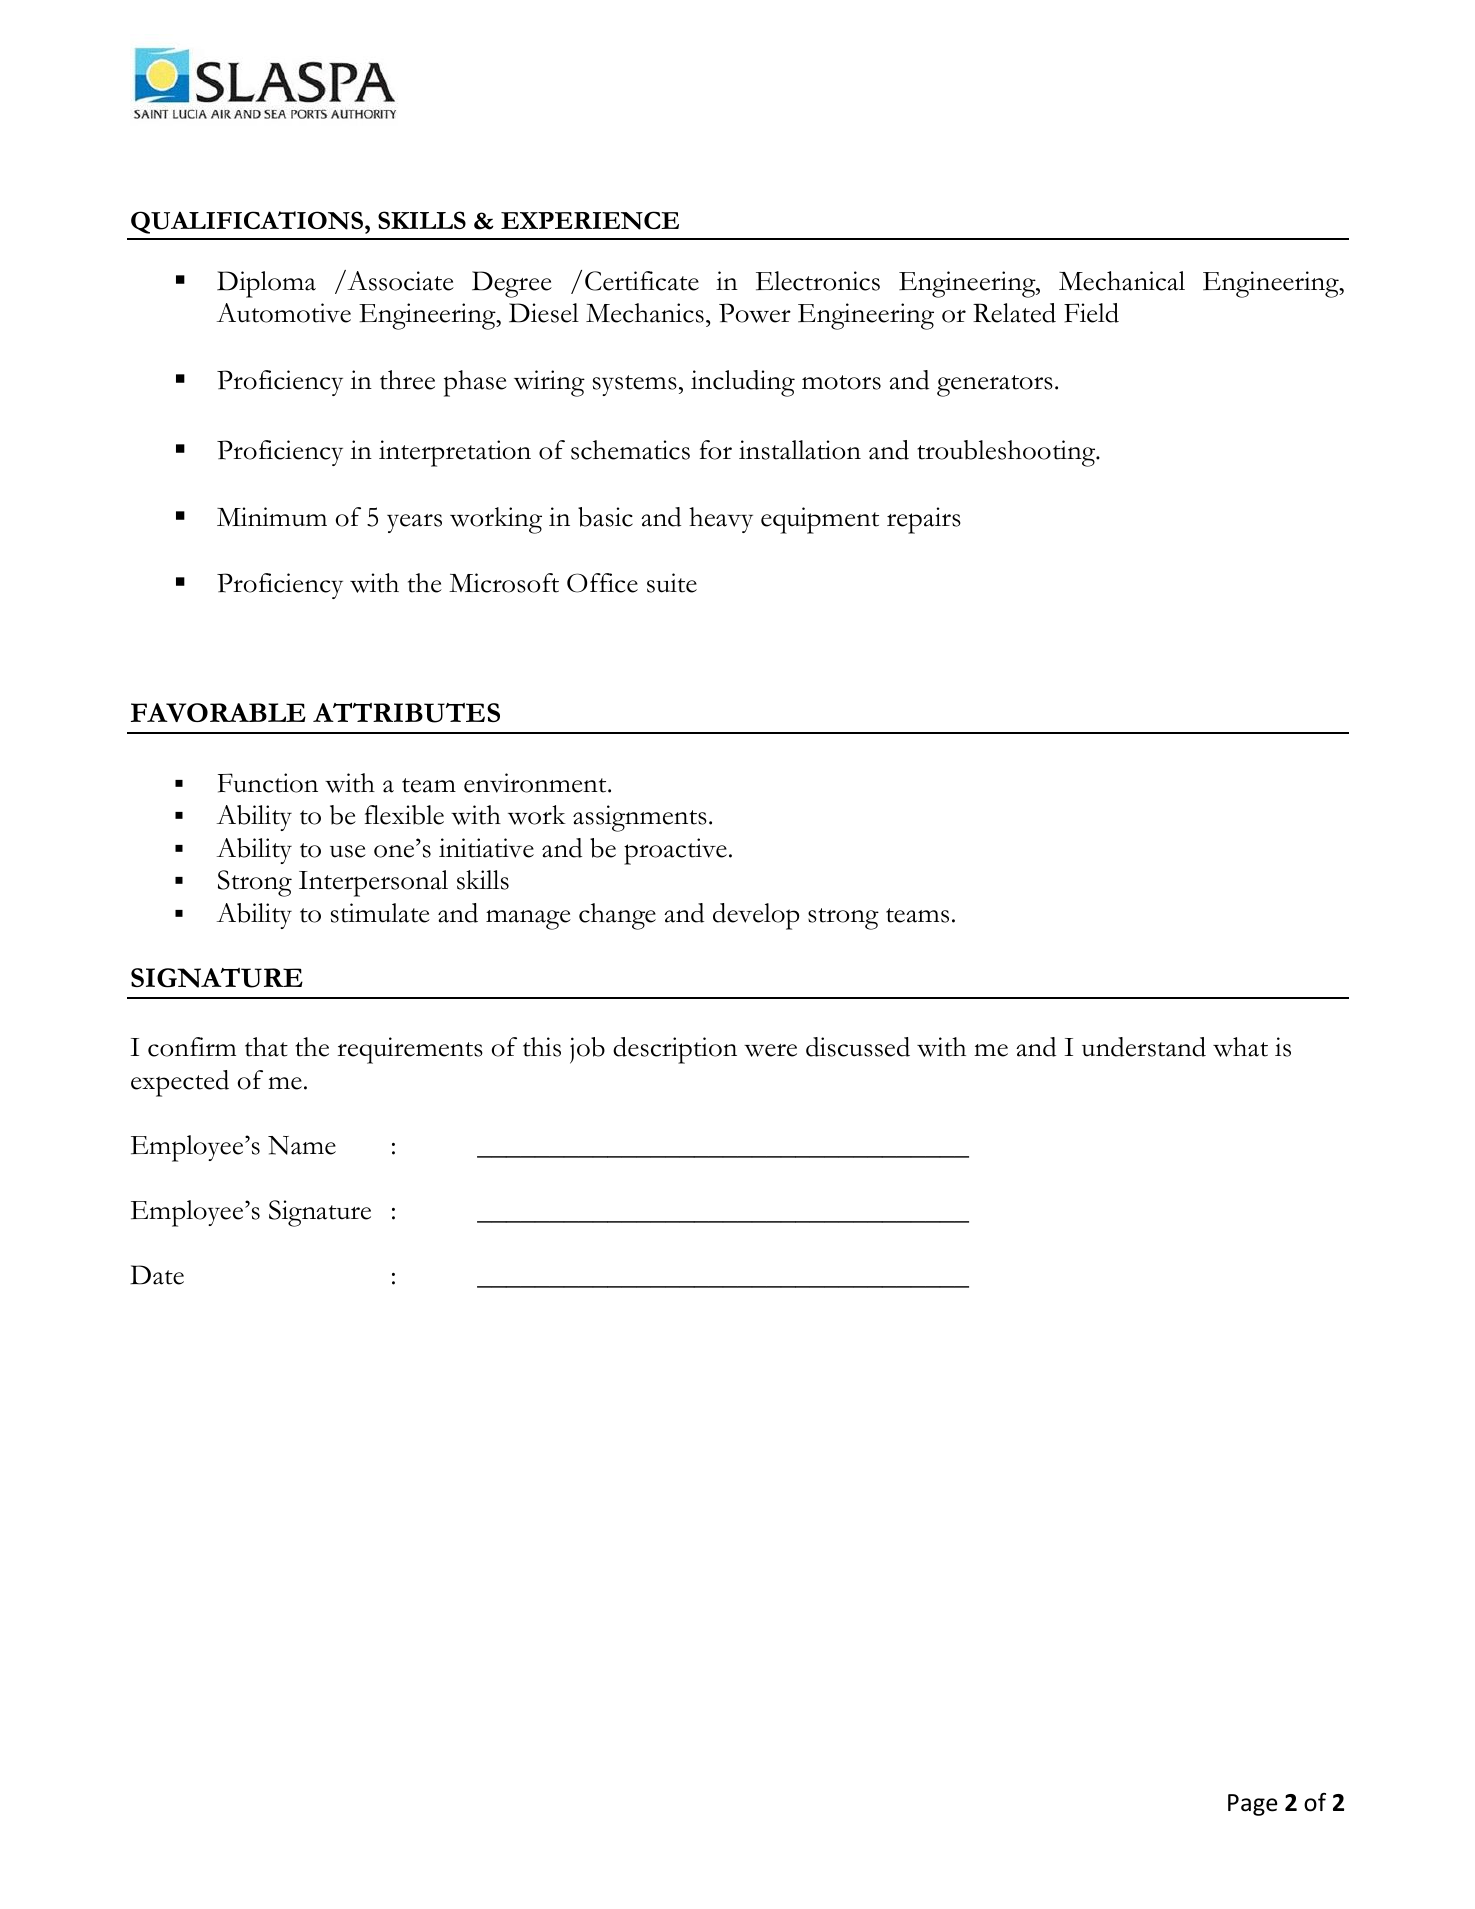  Describe the element at coordinates (157, 1275) in the image. I see `Date` at that location.
